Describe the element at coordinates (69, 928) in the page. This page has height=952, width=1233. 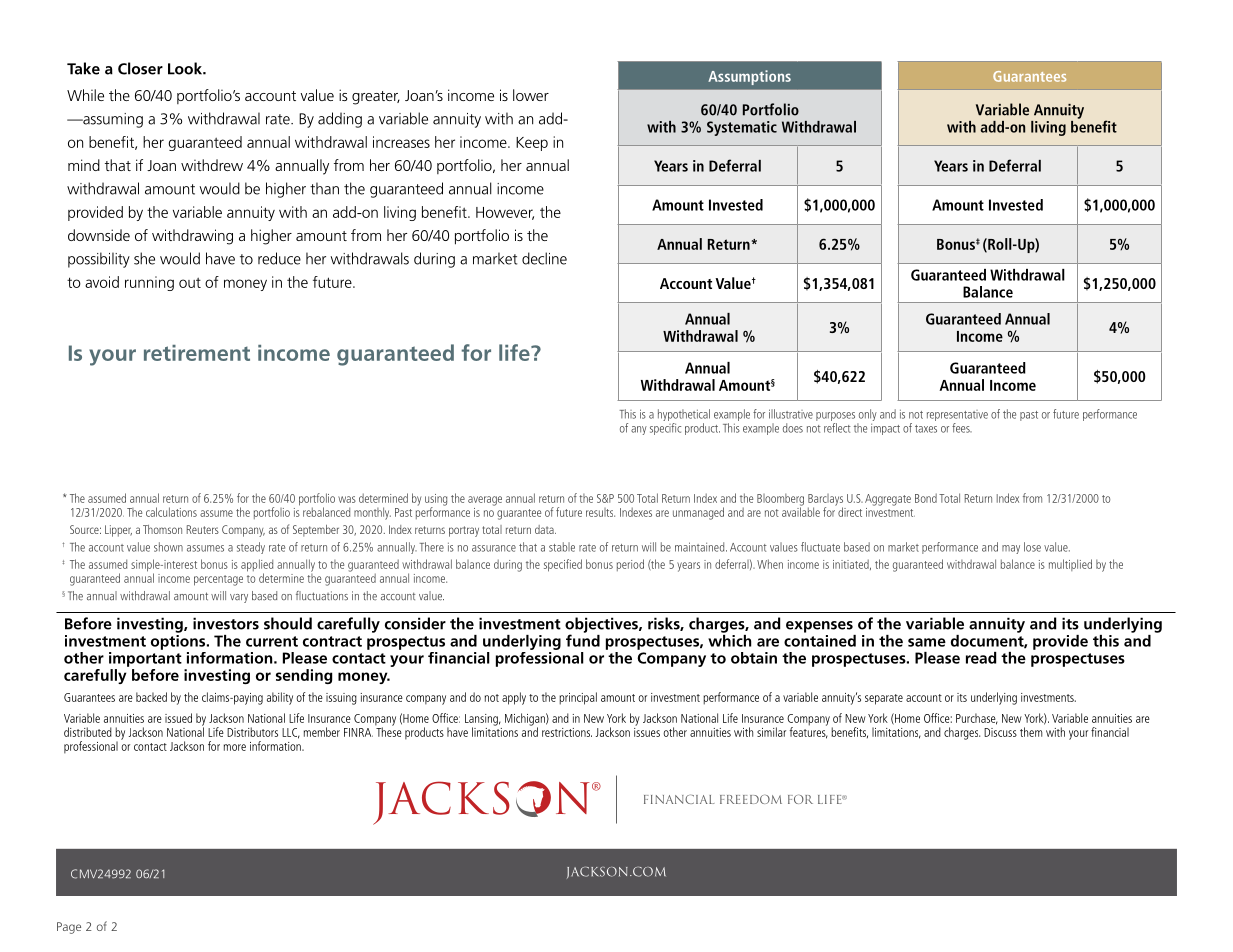
I see `Page` at that location.
